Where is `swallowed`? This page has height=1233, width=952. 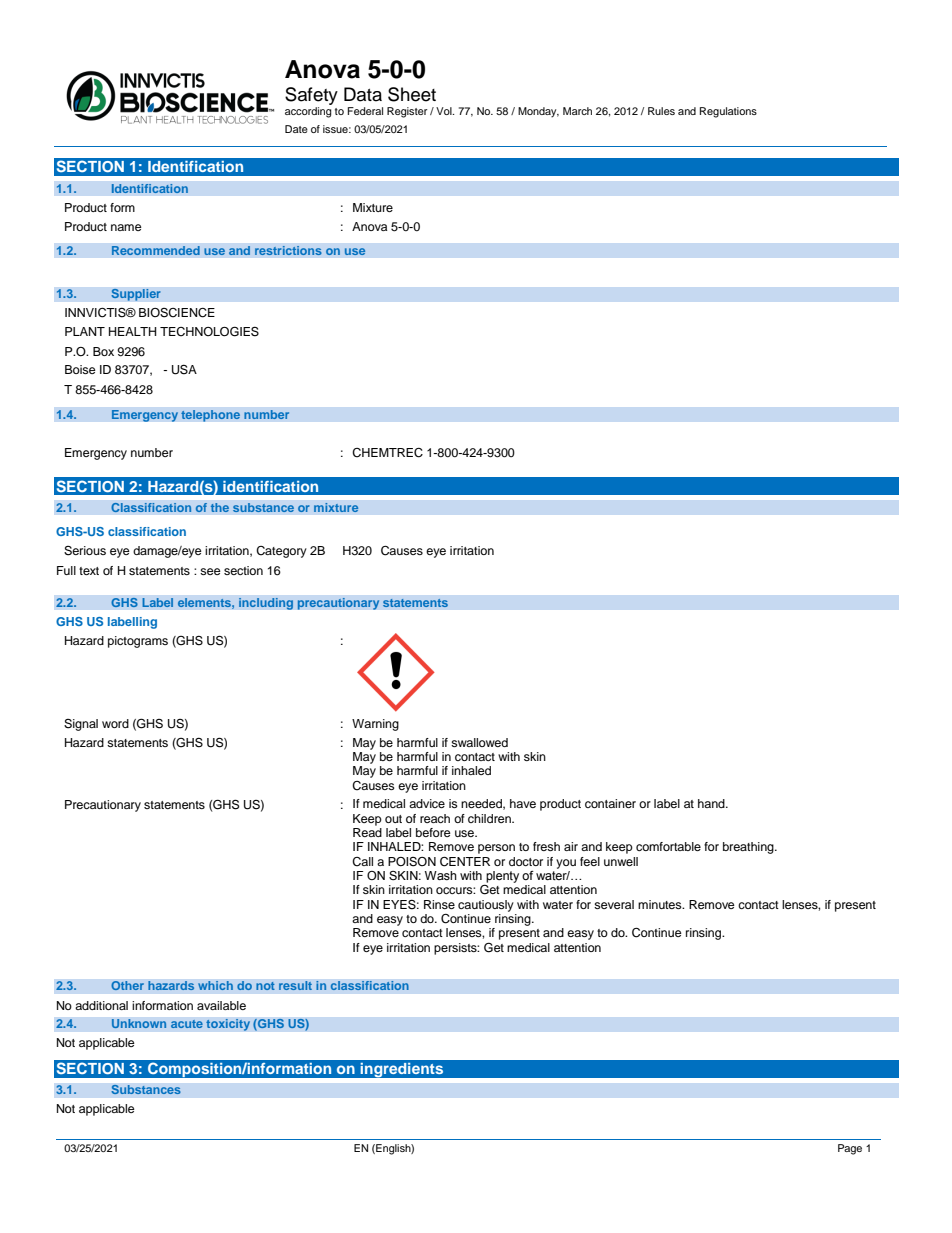 swallowed is located at coordinates (479, 742).
